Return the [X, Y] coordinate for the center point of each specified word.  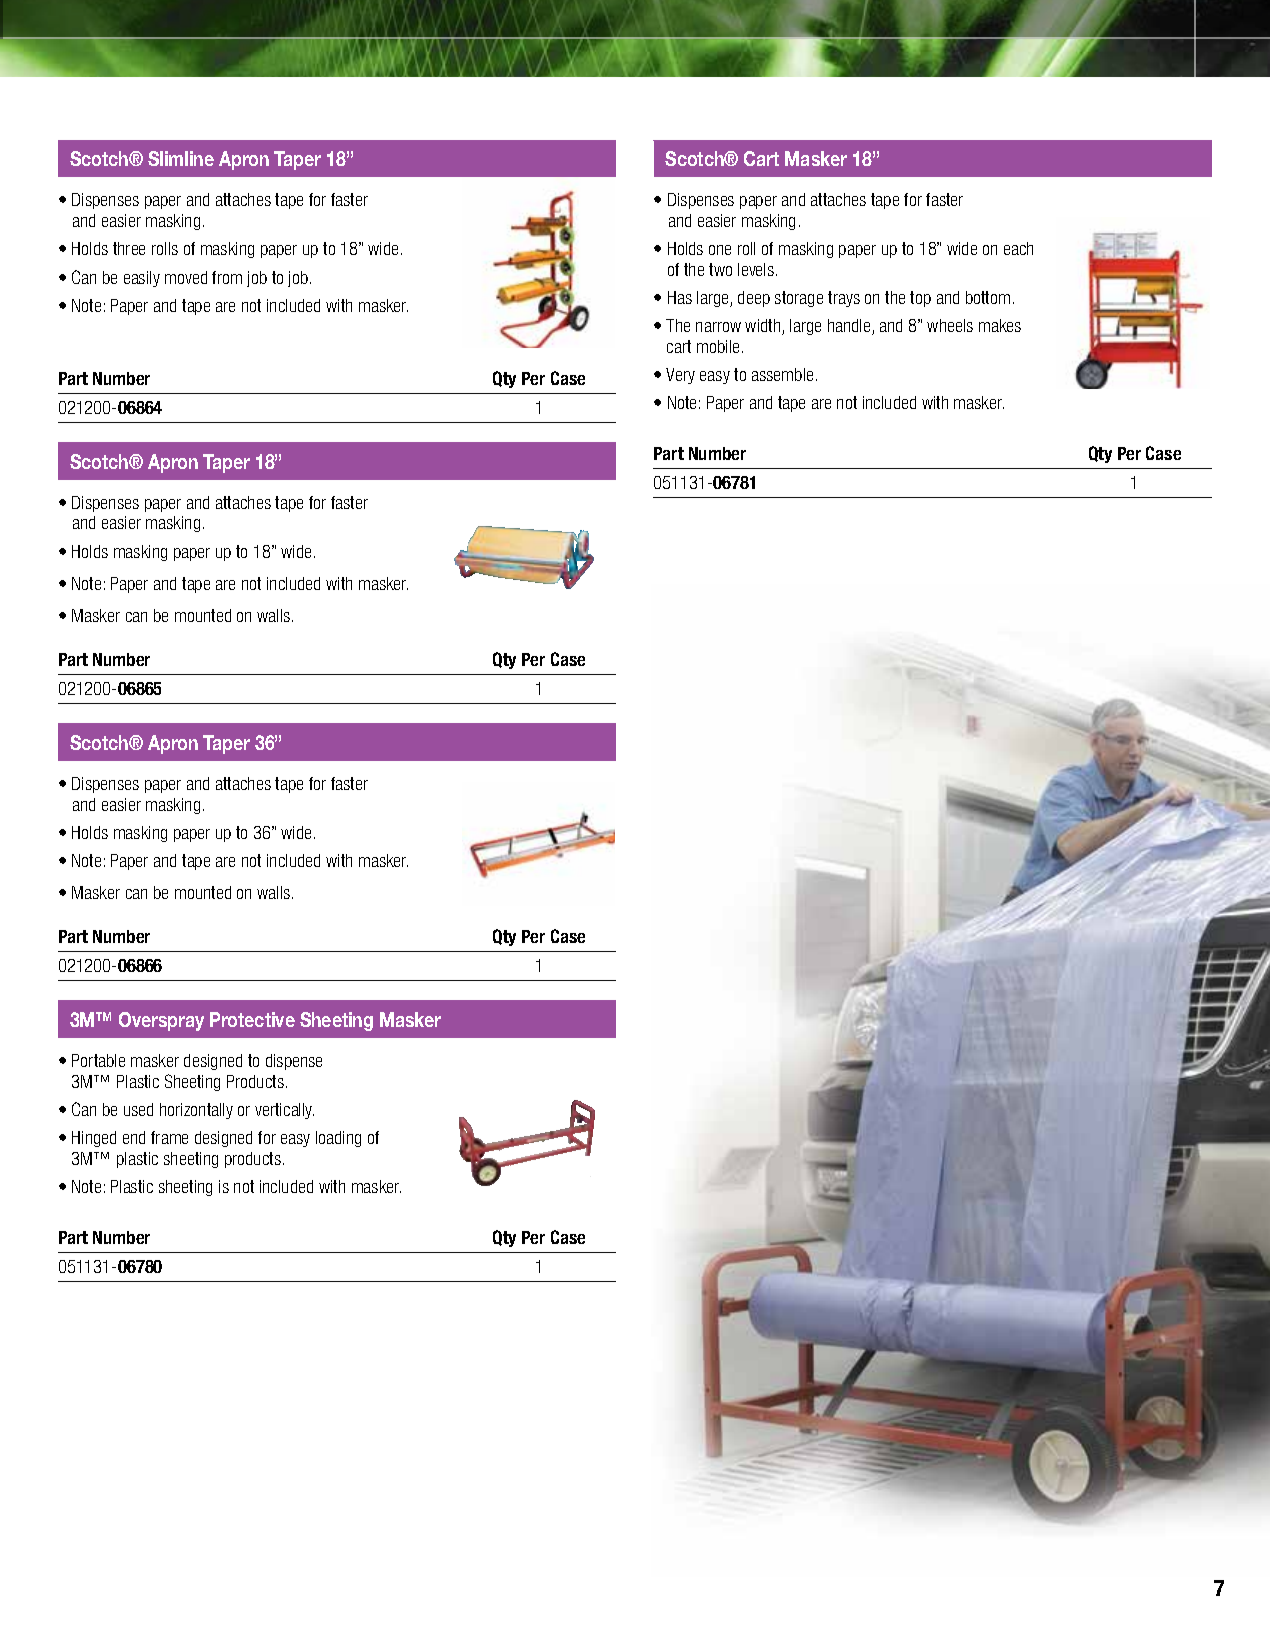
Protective [252, 1019]
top [920, 299]
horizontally [196, 1111]
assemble [782, 374]
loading [338, 1139]
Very [680, 376]
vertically [284, 1111]
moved [186, 277]
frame [169, 1137]
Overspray [161, 1021]
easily [142, 279]
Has [680, 297]
